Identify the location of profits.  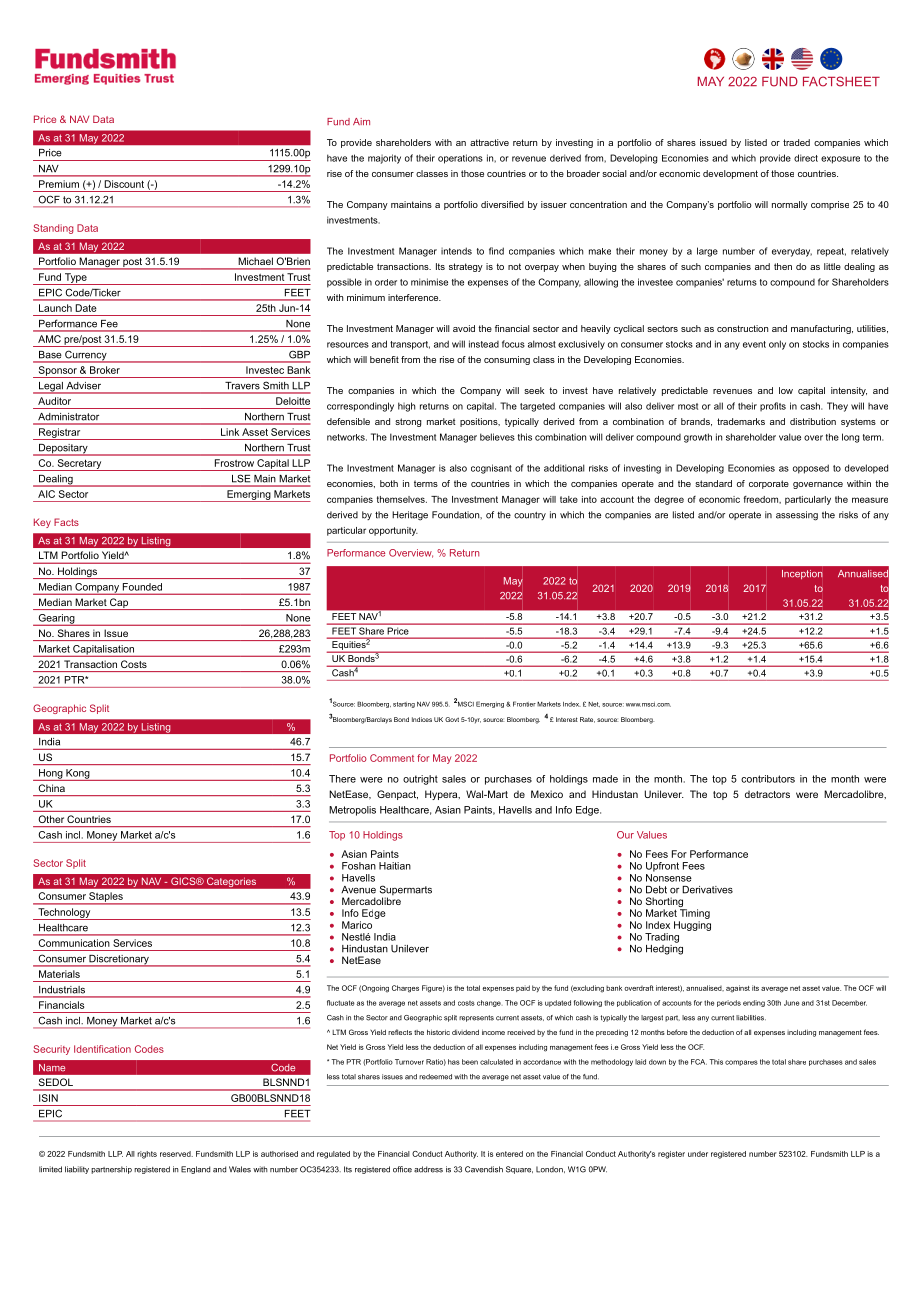
(773, 406).
